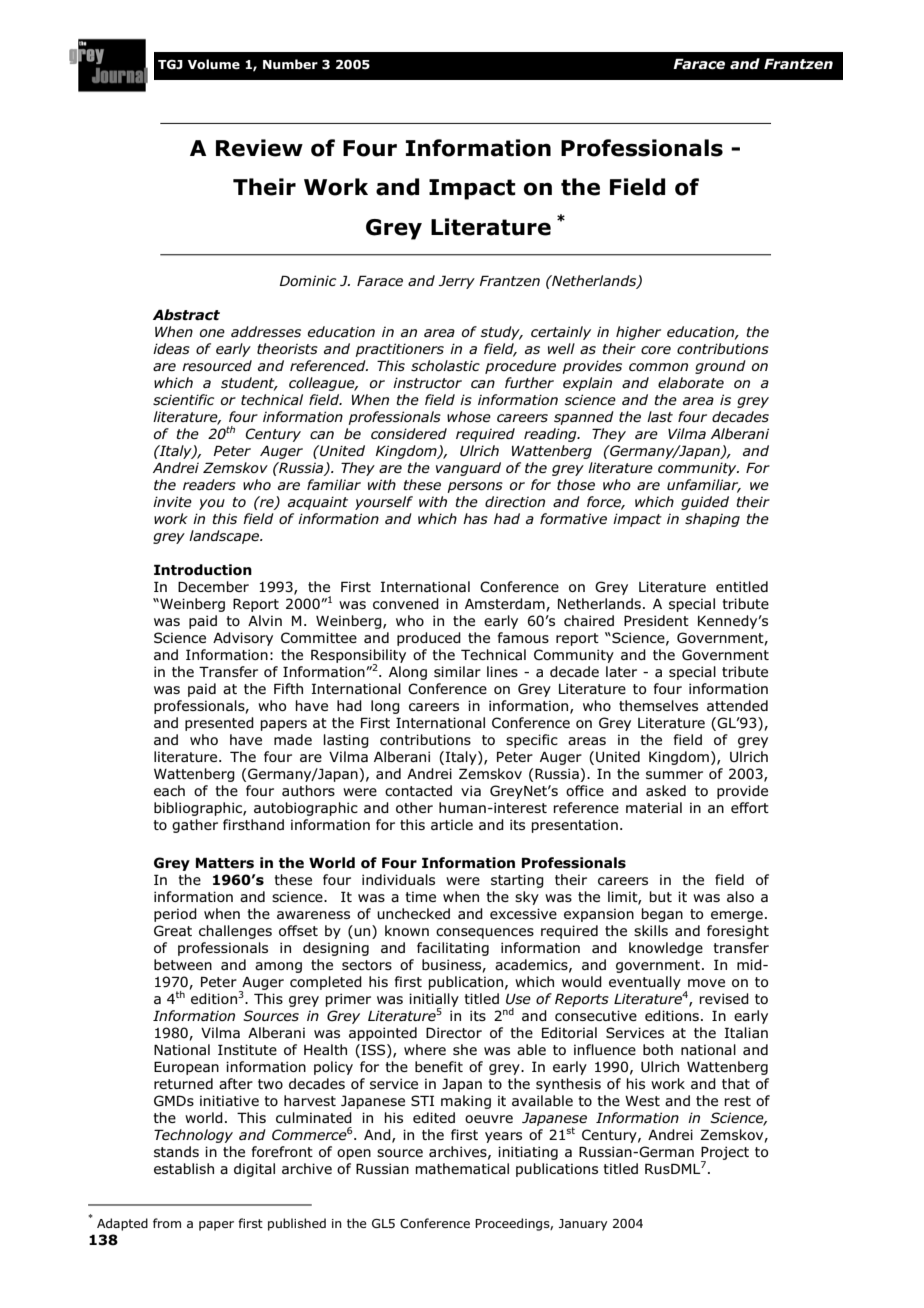 This screenshot has height=1308, width=924. What do you see at coordinates (429, 639) in the screenshot?
I see `produced` at bounding box center [429, 639].
